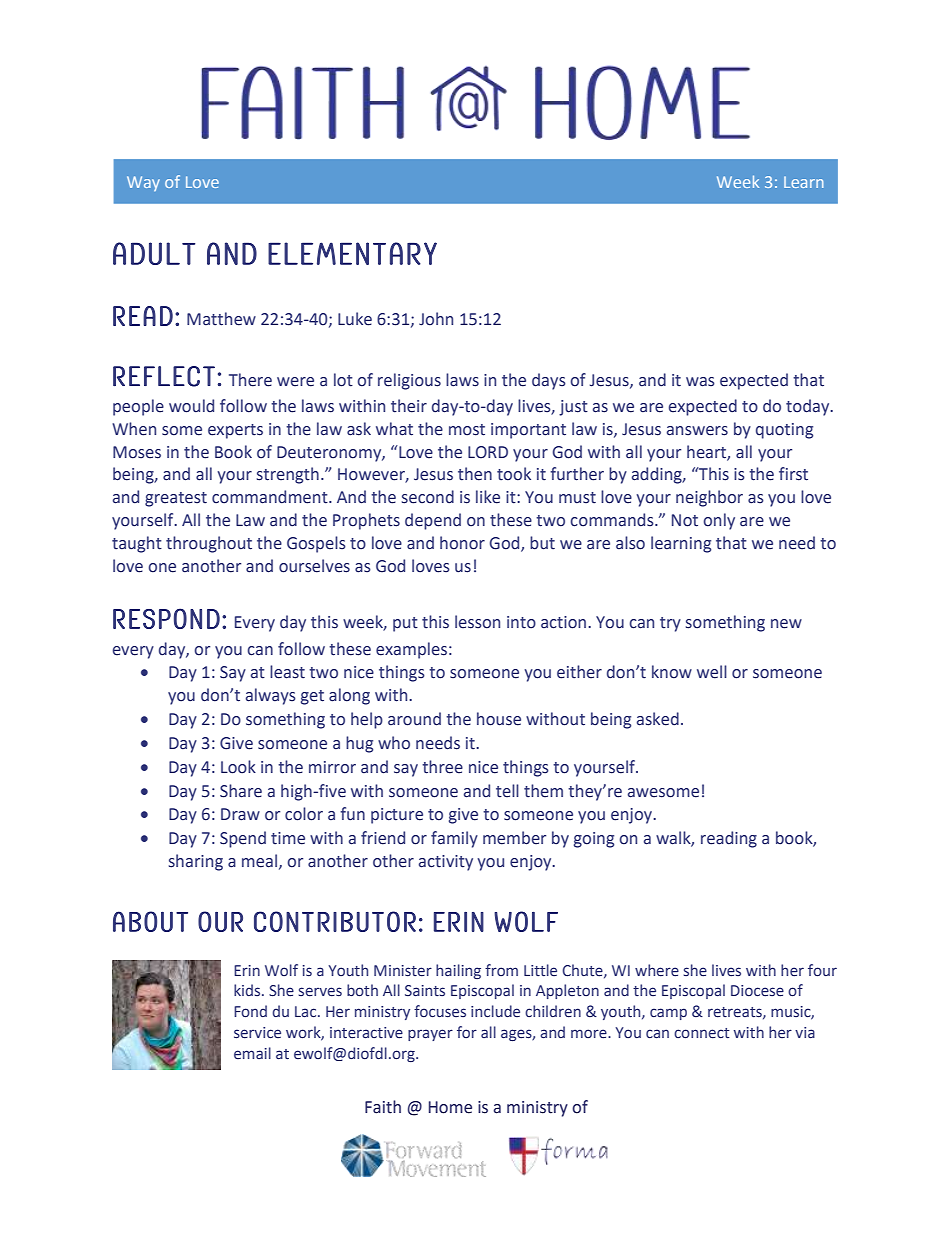 This page has width=952, height=1233. I want to click on honor, so click(462, 543).
